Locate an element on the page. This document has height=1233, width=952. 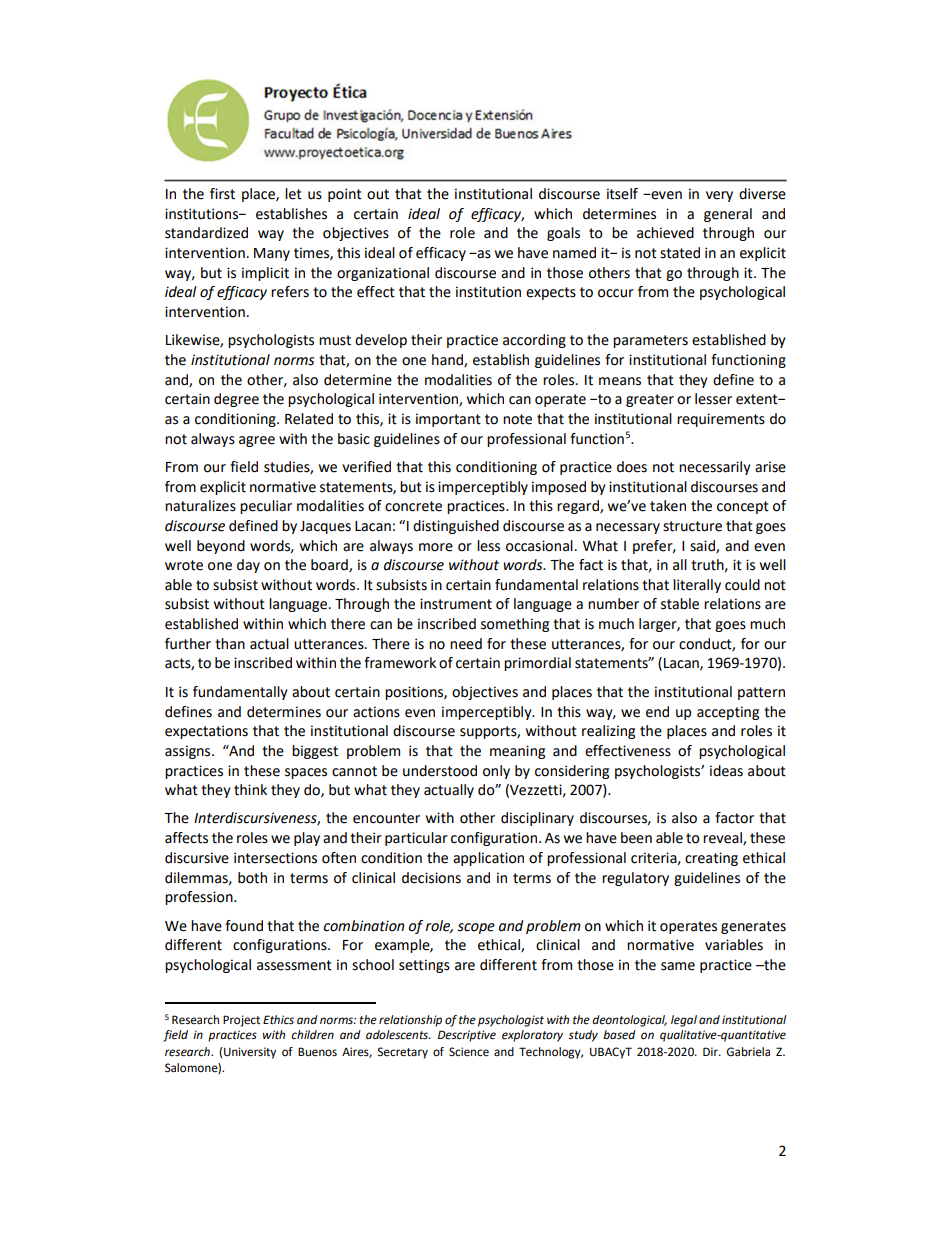
legal is located at coordinates (684, 1021).
